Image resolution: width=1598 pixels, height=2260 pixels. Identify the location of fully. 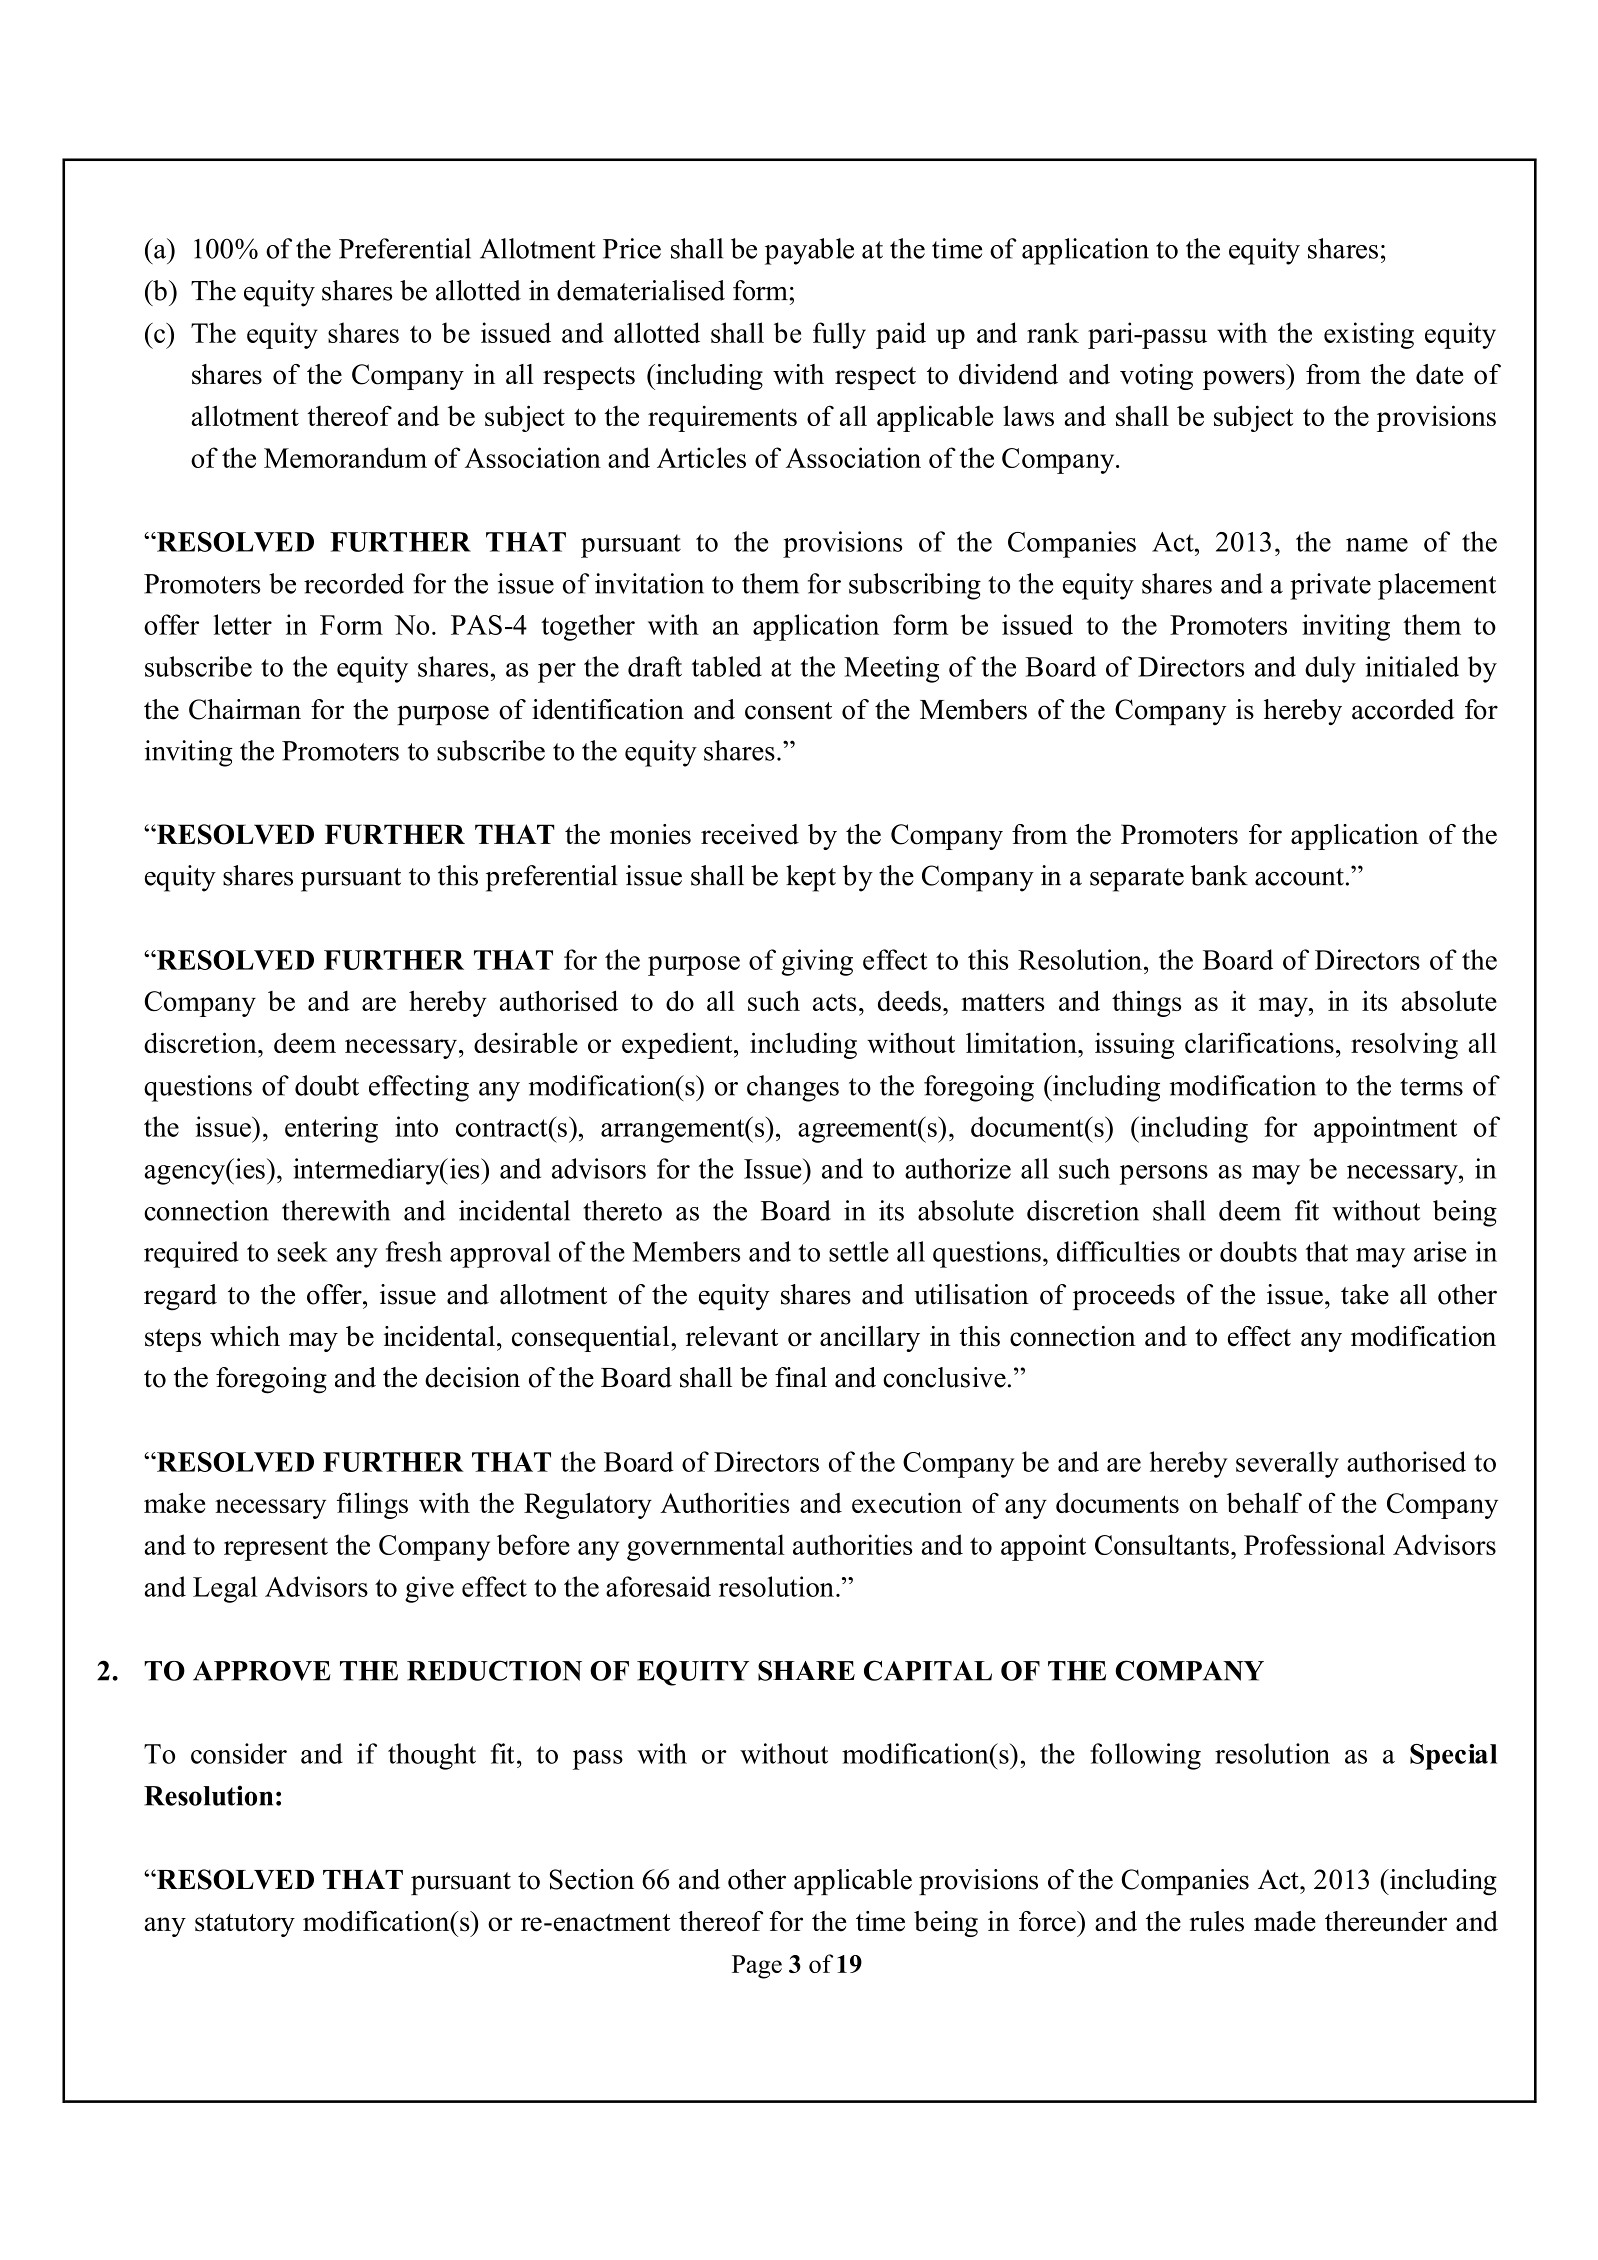
(839, 335).
